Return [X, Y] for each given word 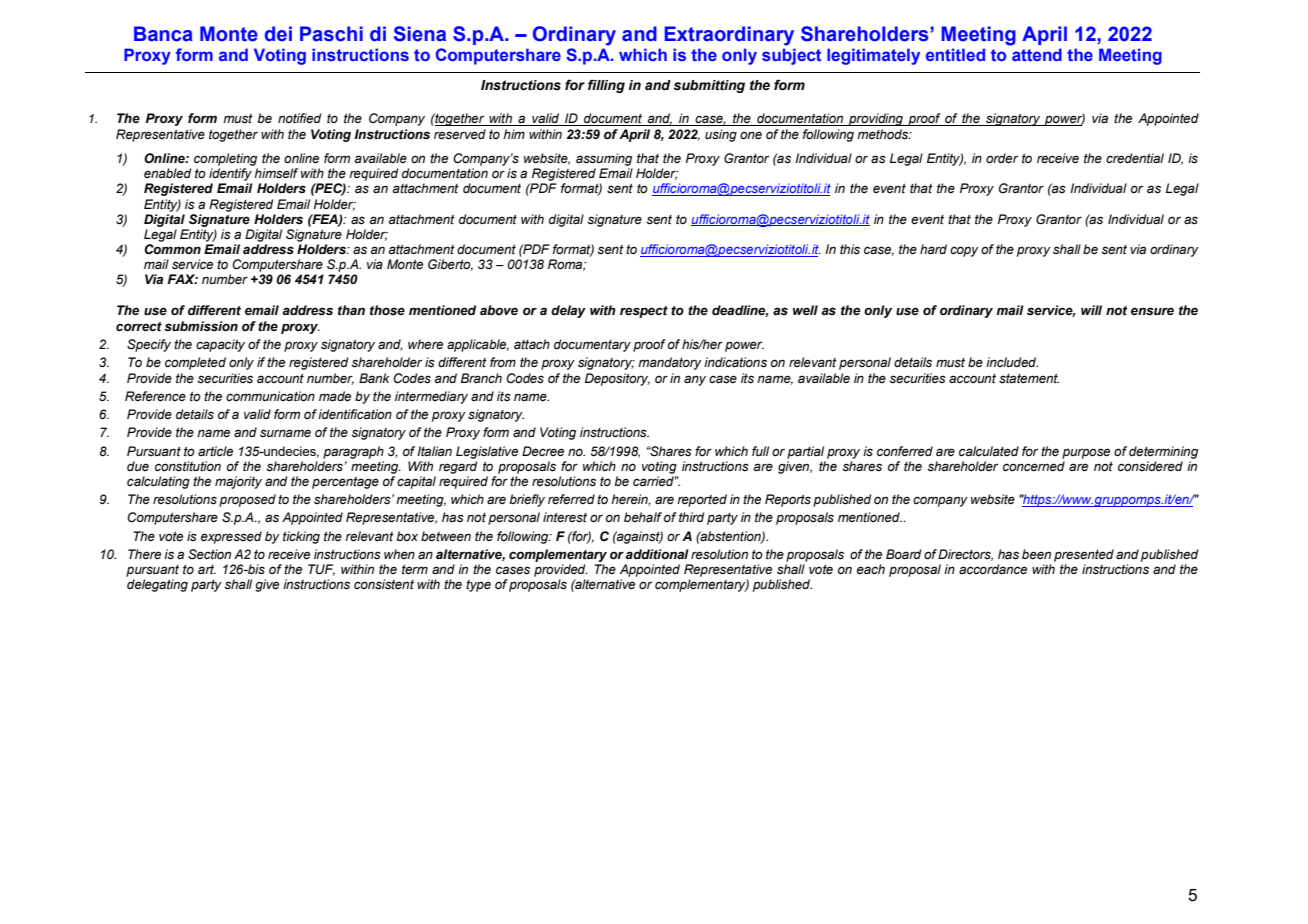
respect [644, 312]
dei [278, 34]
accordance [993, 569]
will [1091, 310]
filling [606, 86]
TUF [321, 570]
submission [201, 326]
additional [657, 554]
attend [1037, 54]
